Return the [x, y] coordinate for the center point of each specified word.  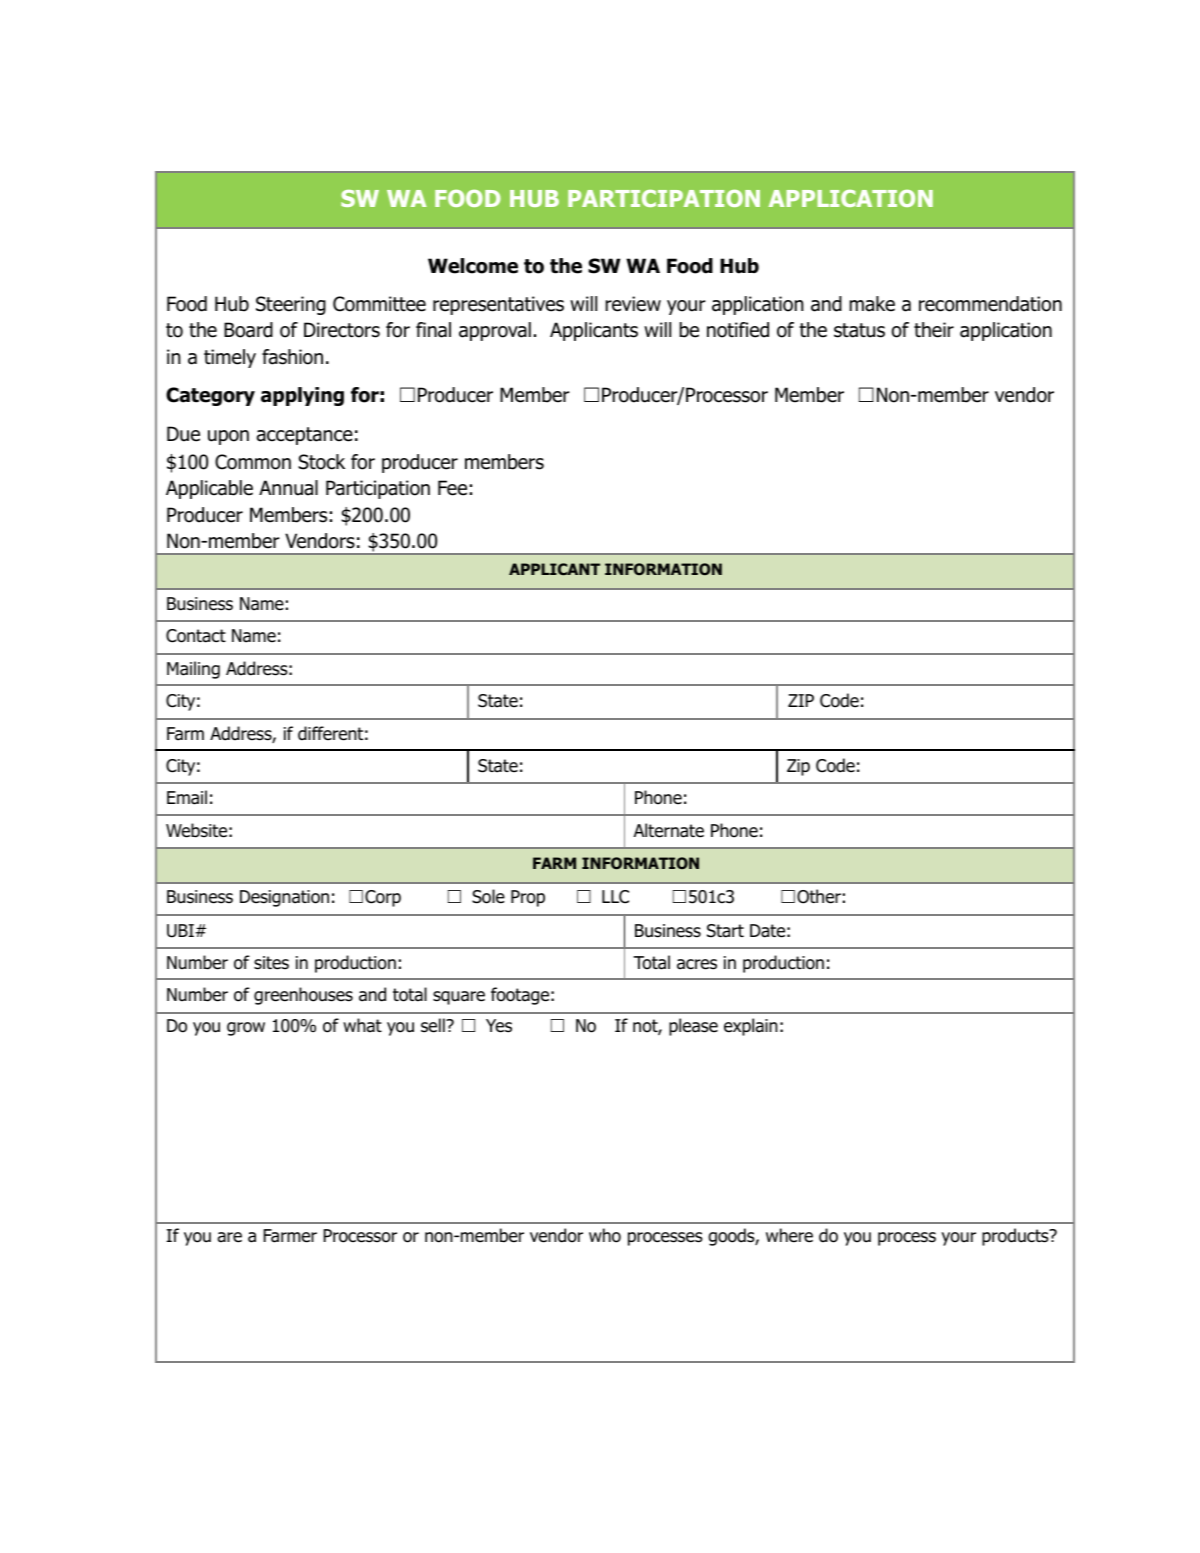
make [872, 304]
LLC [615, 897]
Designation [284, 898]
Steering [291, 305]
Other [819, 896]
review [633, 304]
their [934, 330]
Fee [452, 488]
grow [246, 1029]
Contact [196, 636]
